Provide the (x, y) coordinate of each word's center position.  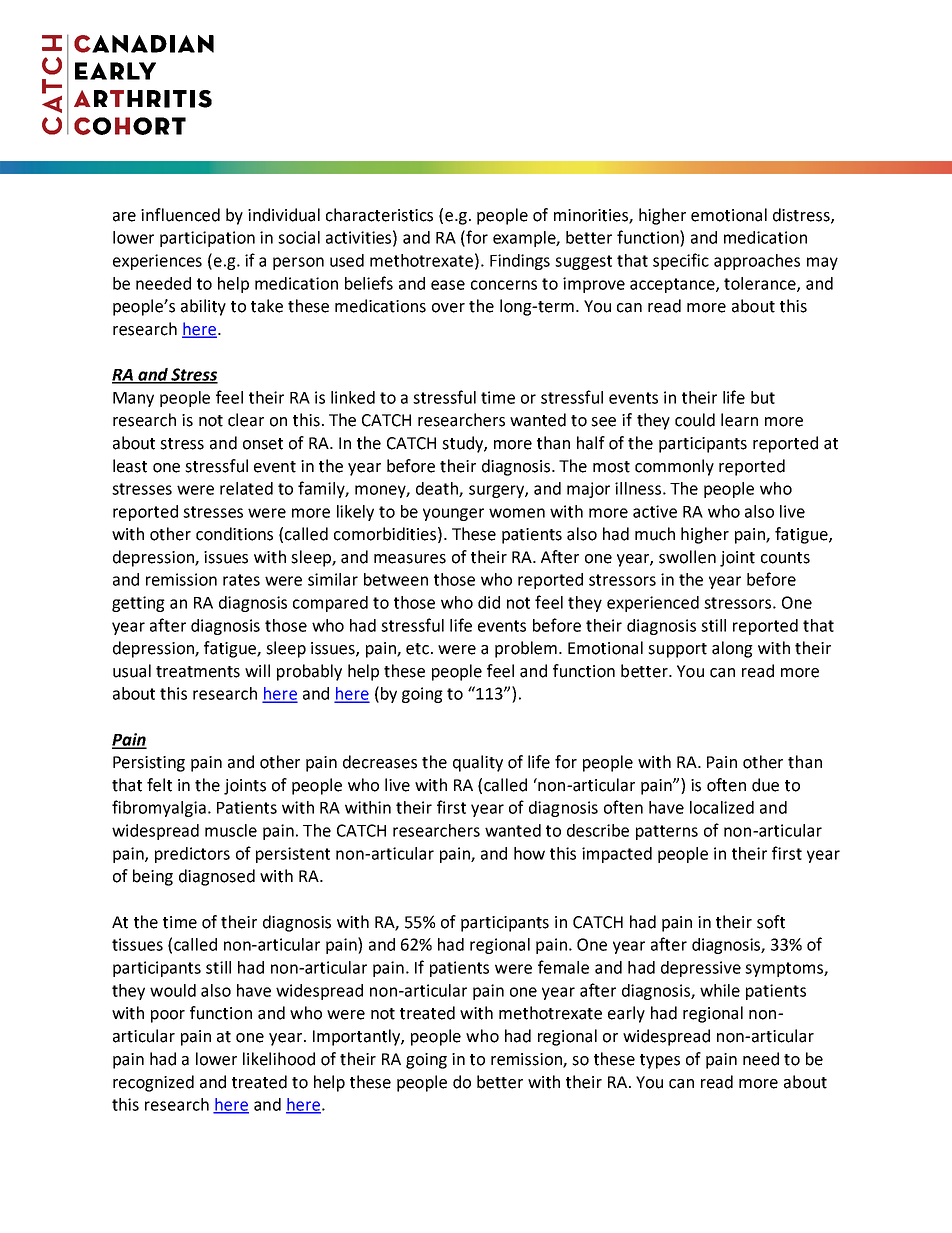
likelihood (279, 1059)
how (529, 853)
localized (722, 807)
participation (207, 239)
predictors (192, 855)
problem (526, 649)
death (438, 489)
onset (263, 444)
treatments (198, 672)
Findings (520, 262)
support (677, 650)
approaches (757, 262)
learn (739, 420)
